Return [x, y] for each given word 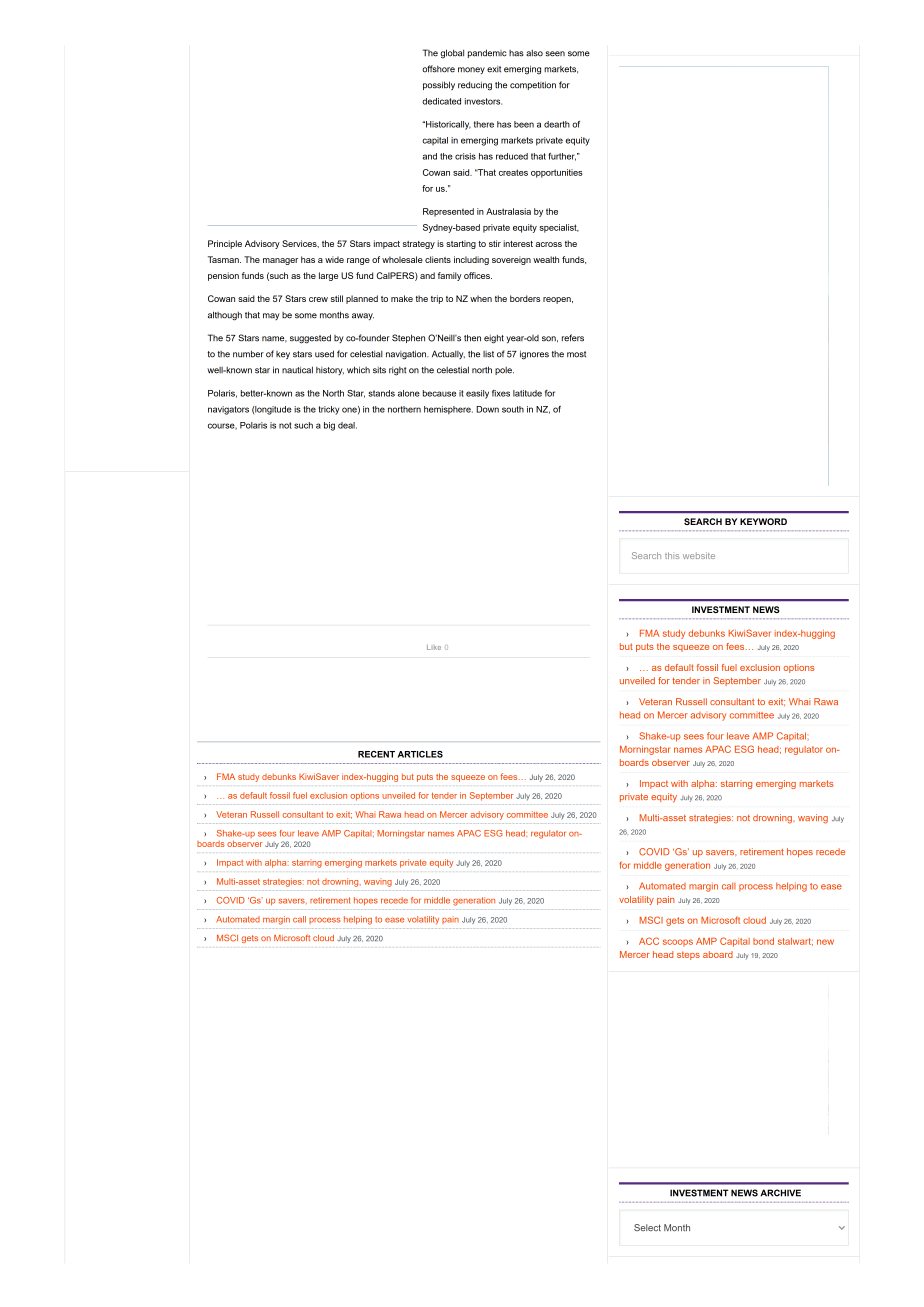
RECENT [376, 754]
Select [647, 1227]
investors [483, 101]
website [699, 555]
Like [434, 647]
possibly [439, 85]
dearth [557, 124]
